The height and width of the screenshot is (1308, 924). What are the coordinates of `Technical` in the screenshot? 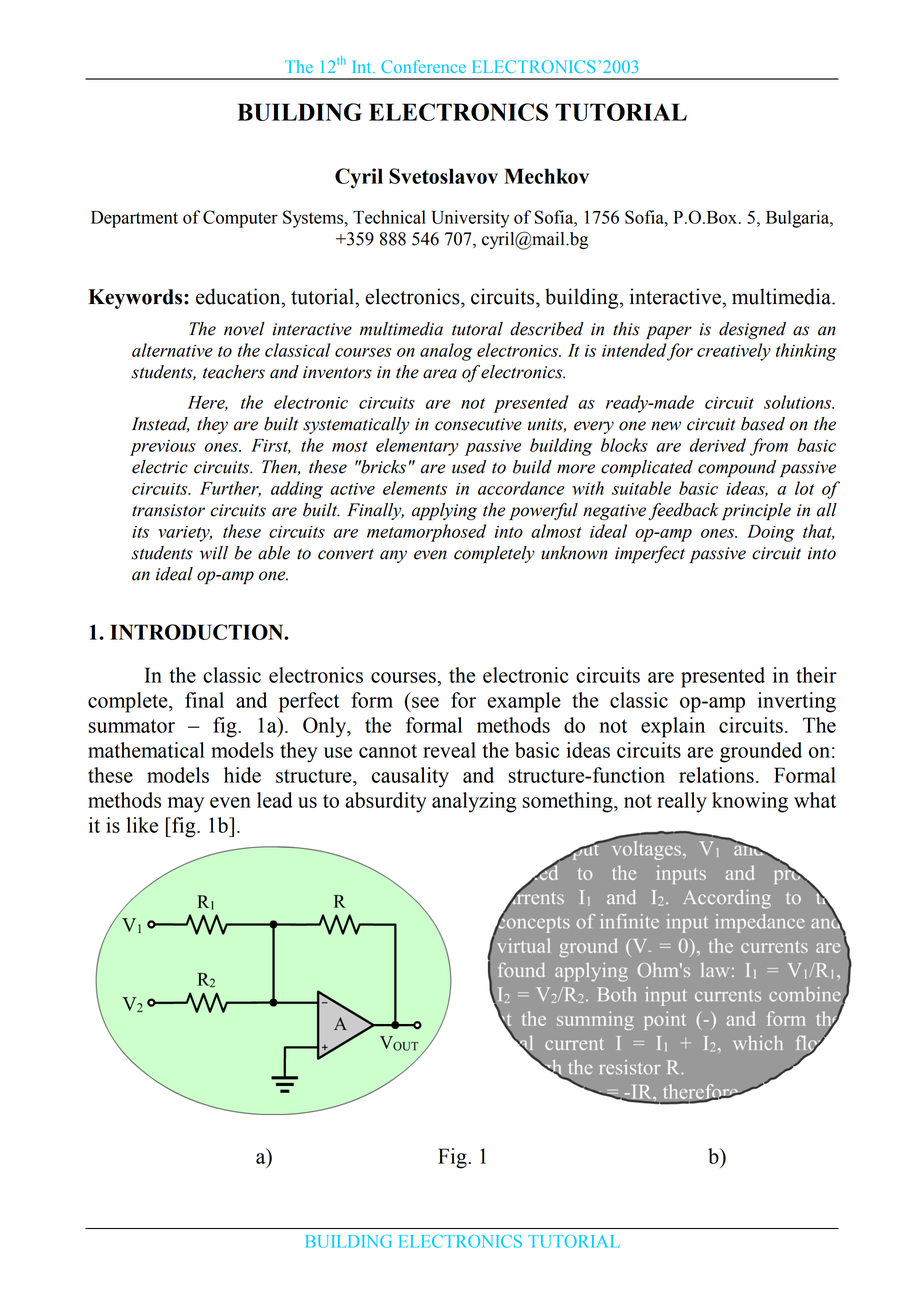 It's located at (389, 217).
